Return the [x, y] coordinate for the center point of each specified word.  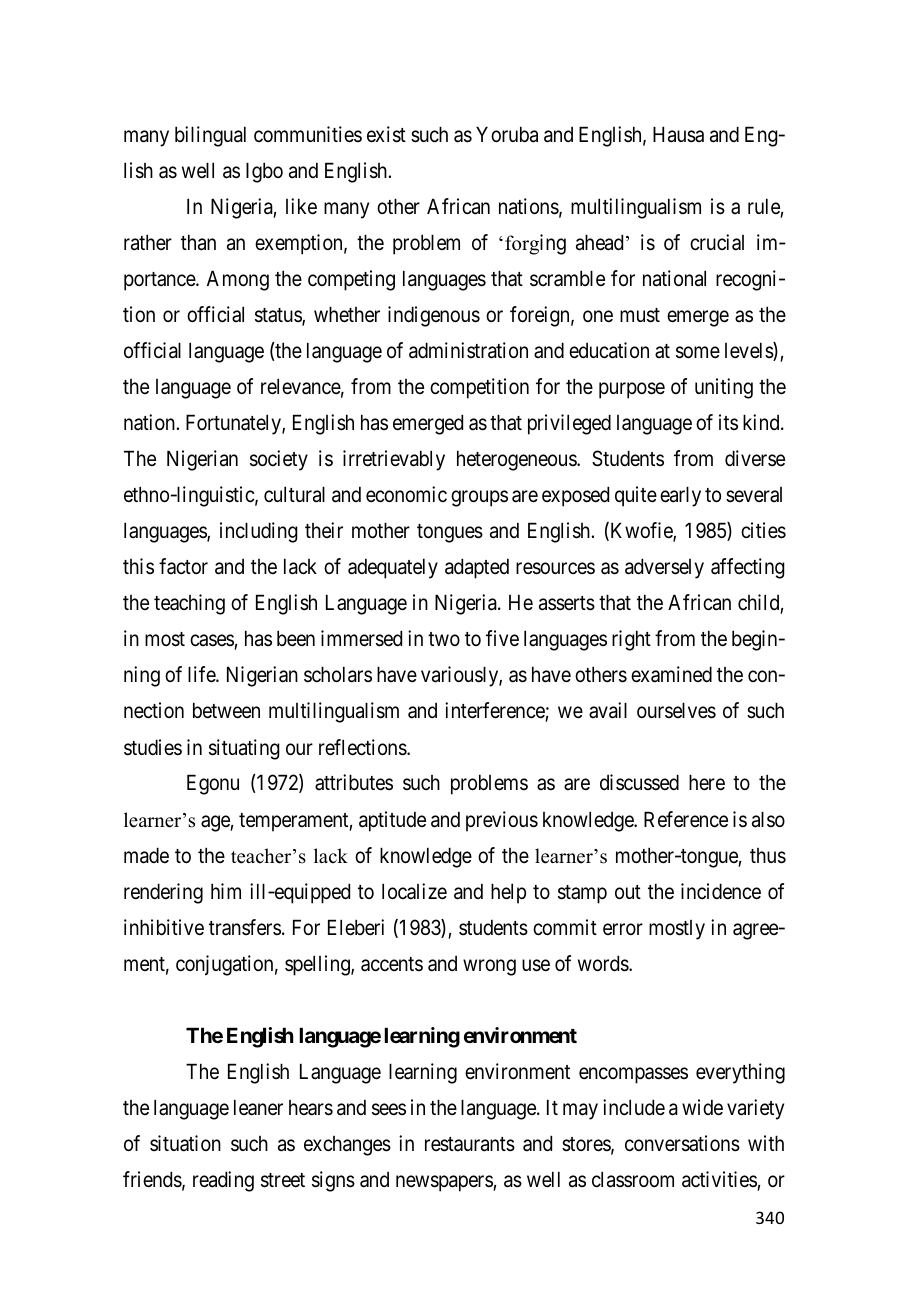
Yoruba [507, 134]
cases [212, 641]
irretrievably [394, 460]
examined [671, 674]
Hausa [678, 134]
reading [223, 1181]
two [444, 639]
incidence [721, 891]
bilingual [210, 136]
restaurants [470, 1144]
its [728, 422]
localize [414, 891]
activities [719, 1179]
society [279, 460]
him [226, 891]
